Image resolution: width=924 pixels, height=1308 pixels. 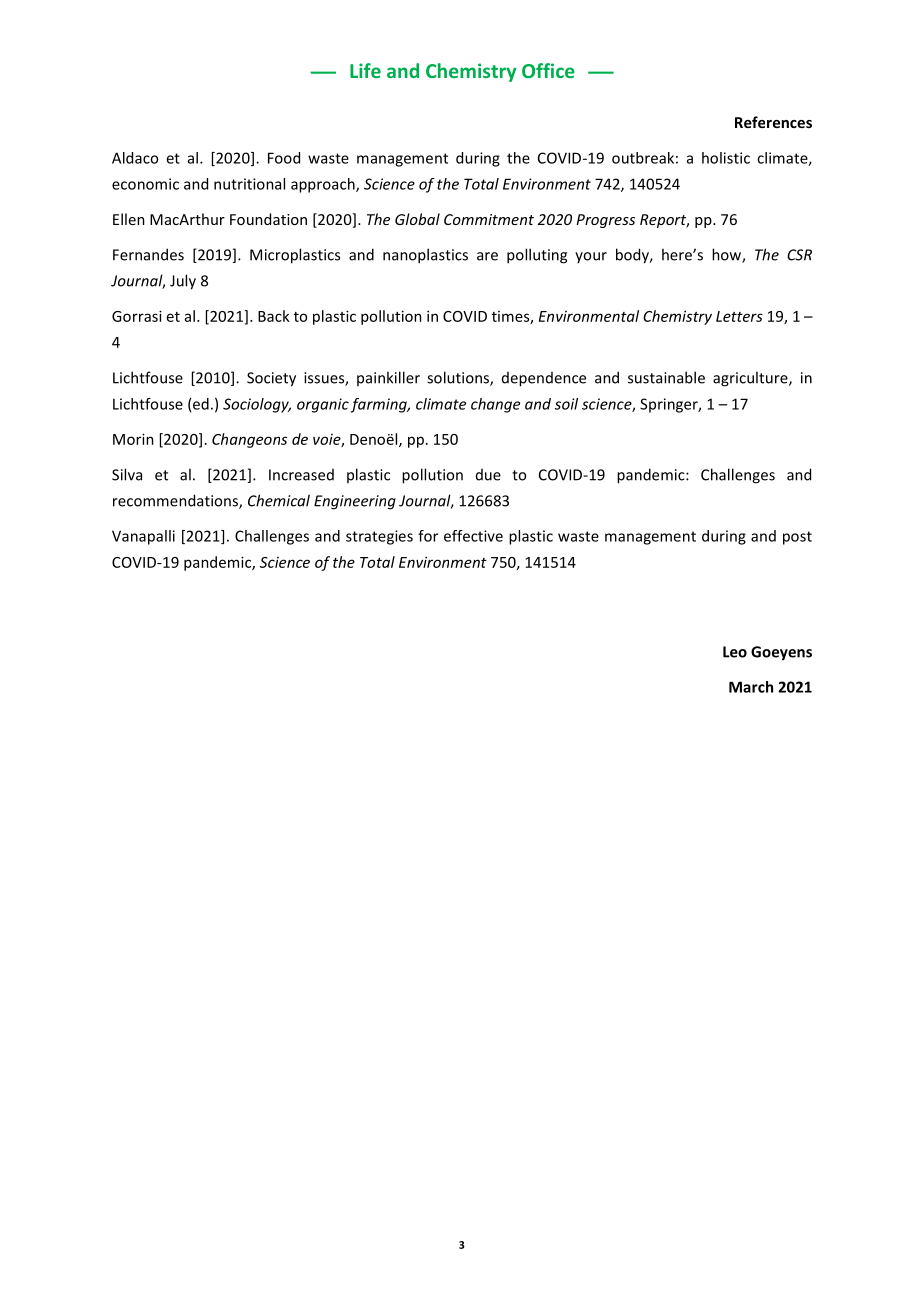 What do you see at coordinates (379, 537) in the image?
I see `strategies` at bounding box center [379, 537].
